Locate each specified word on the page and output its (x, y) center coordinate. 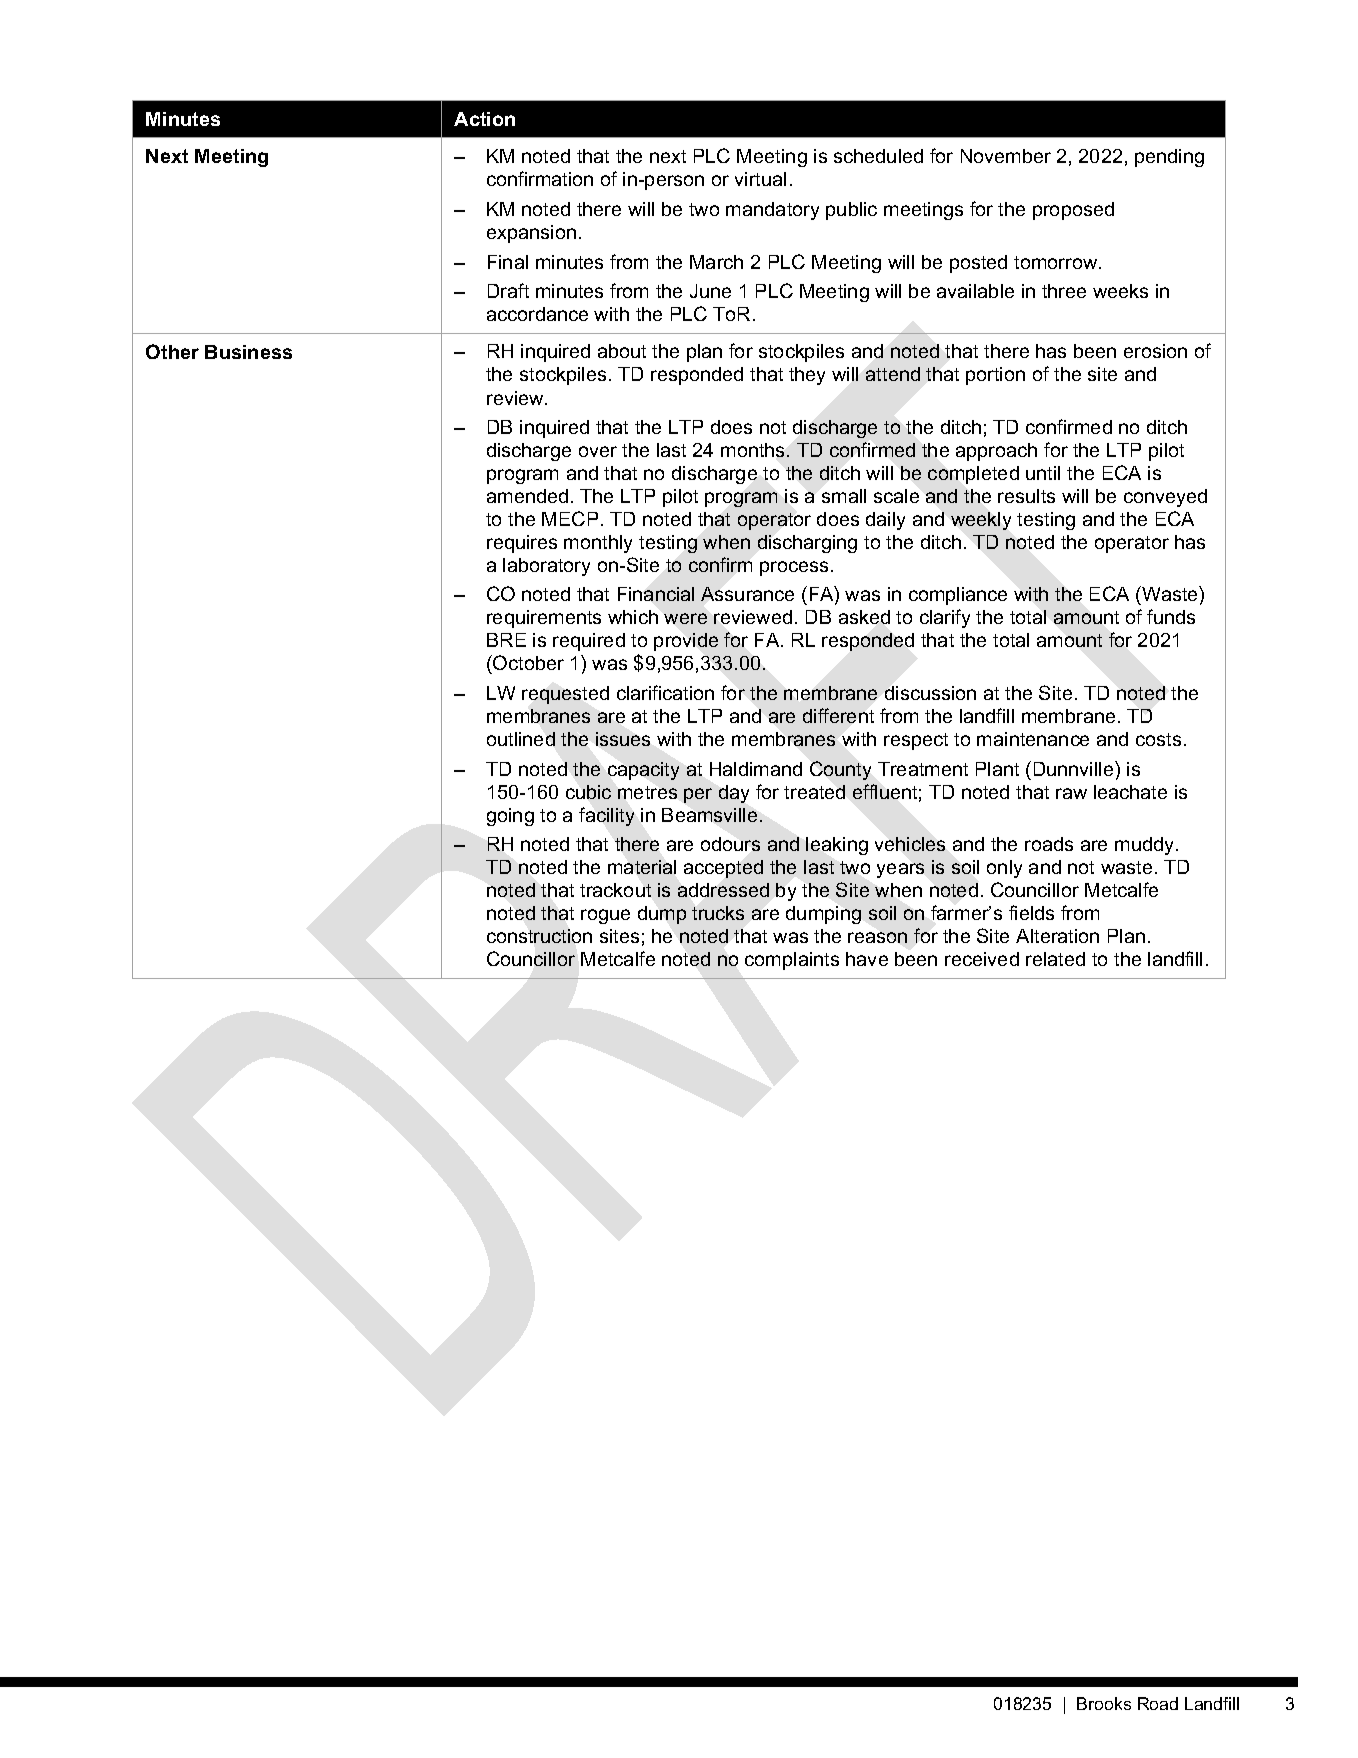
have (867, 959)
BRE (506, 640)
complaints (792, 961)
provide (686, 642)
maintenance (1033, 739)
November (1006, 156)
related (1055, 959)
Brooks (1104, 1703)
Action (484, 119)
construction (539, 936)
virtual (760, 179)
